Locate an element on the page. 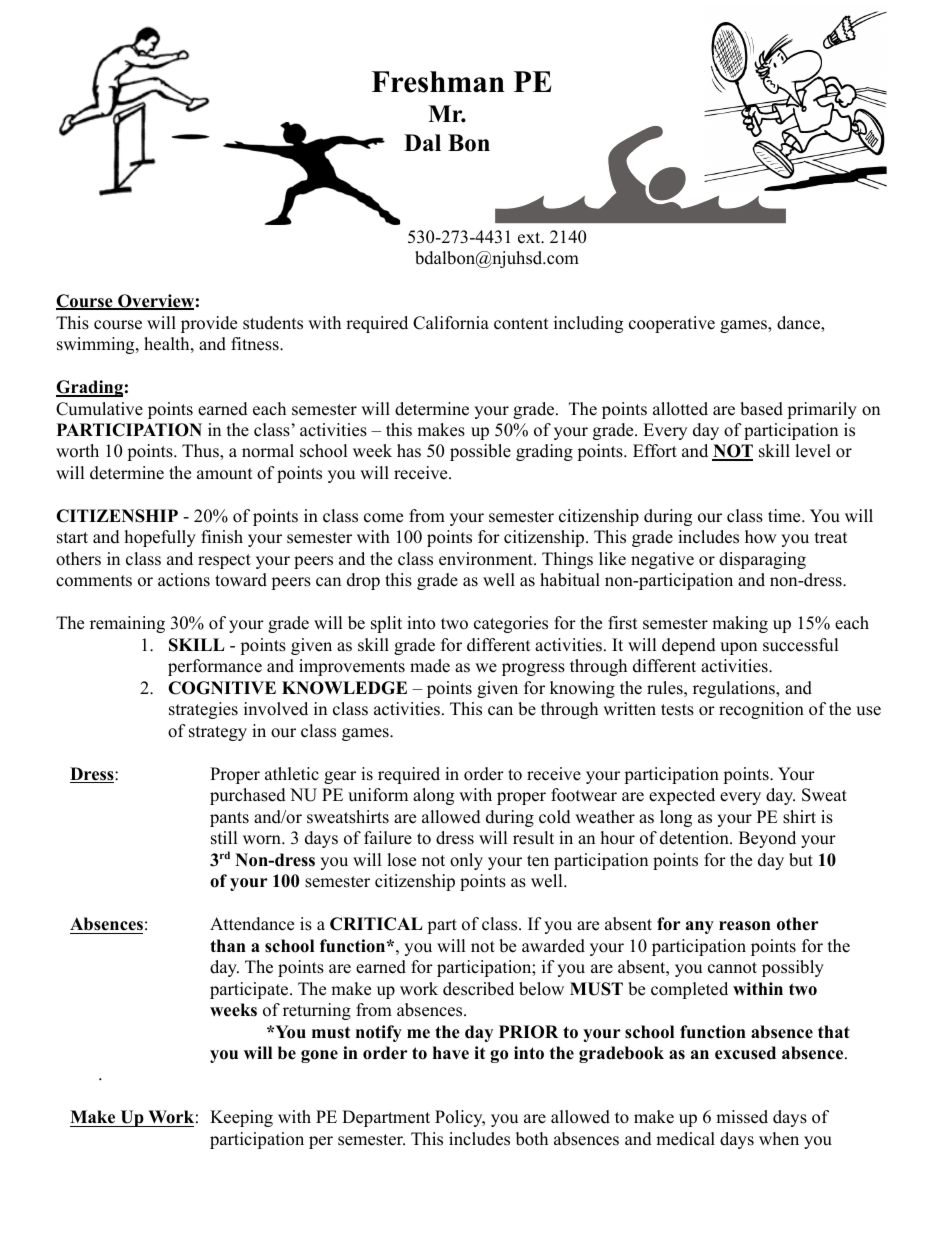 This page has height=1233, width=952. only is located at coordinates (466, 861).
